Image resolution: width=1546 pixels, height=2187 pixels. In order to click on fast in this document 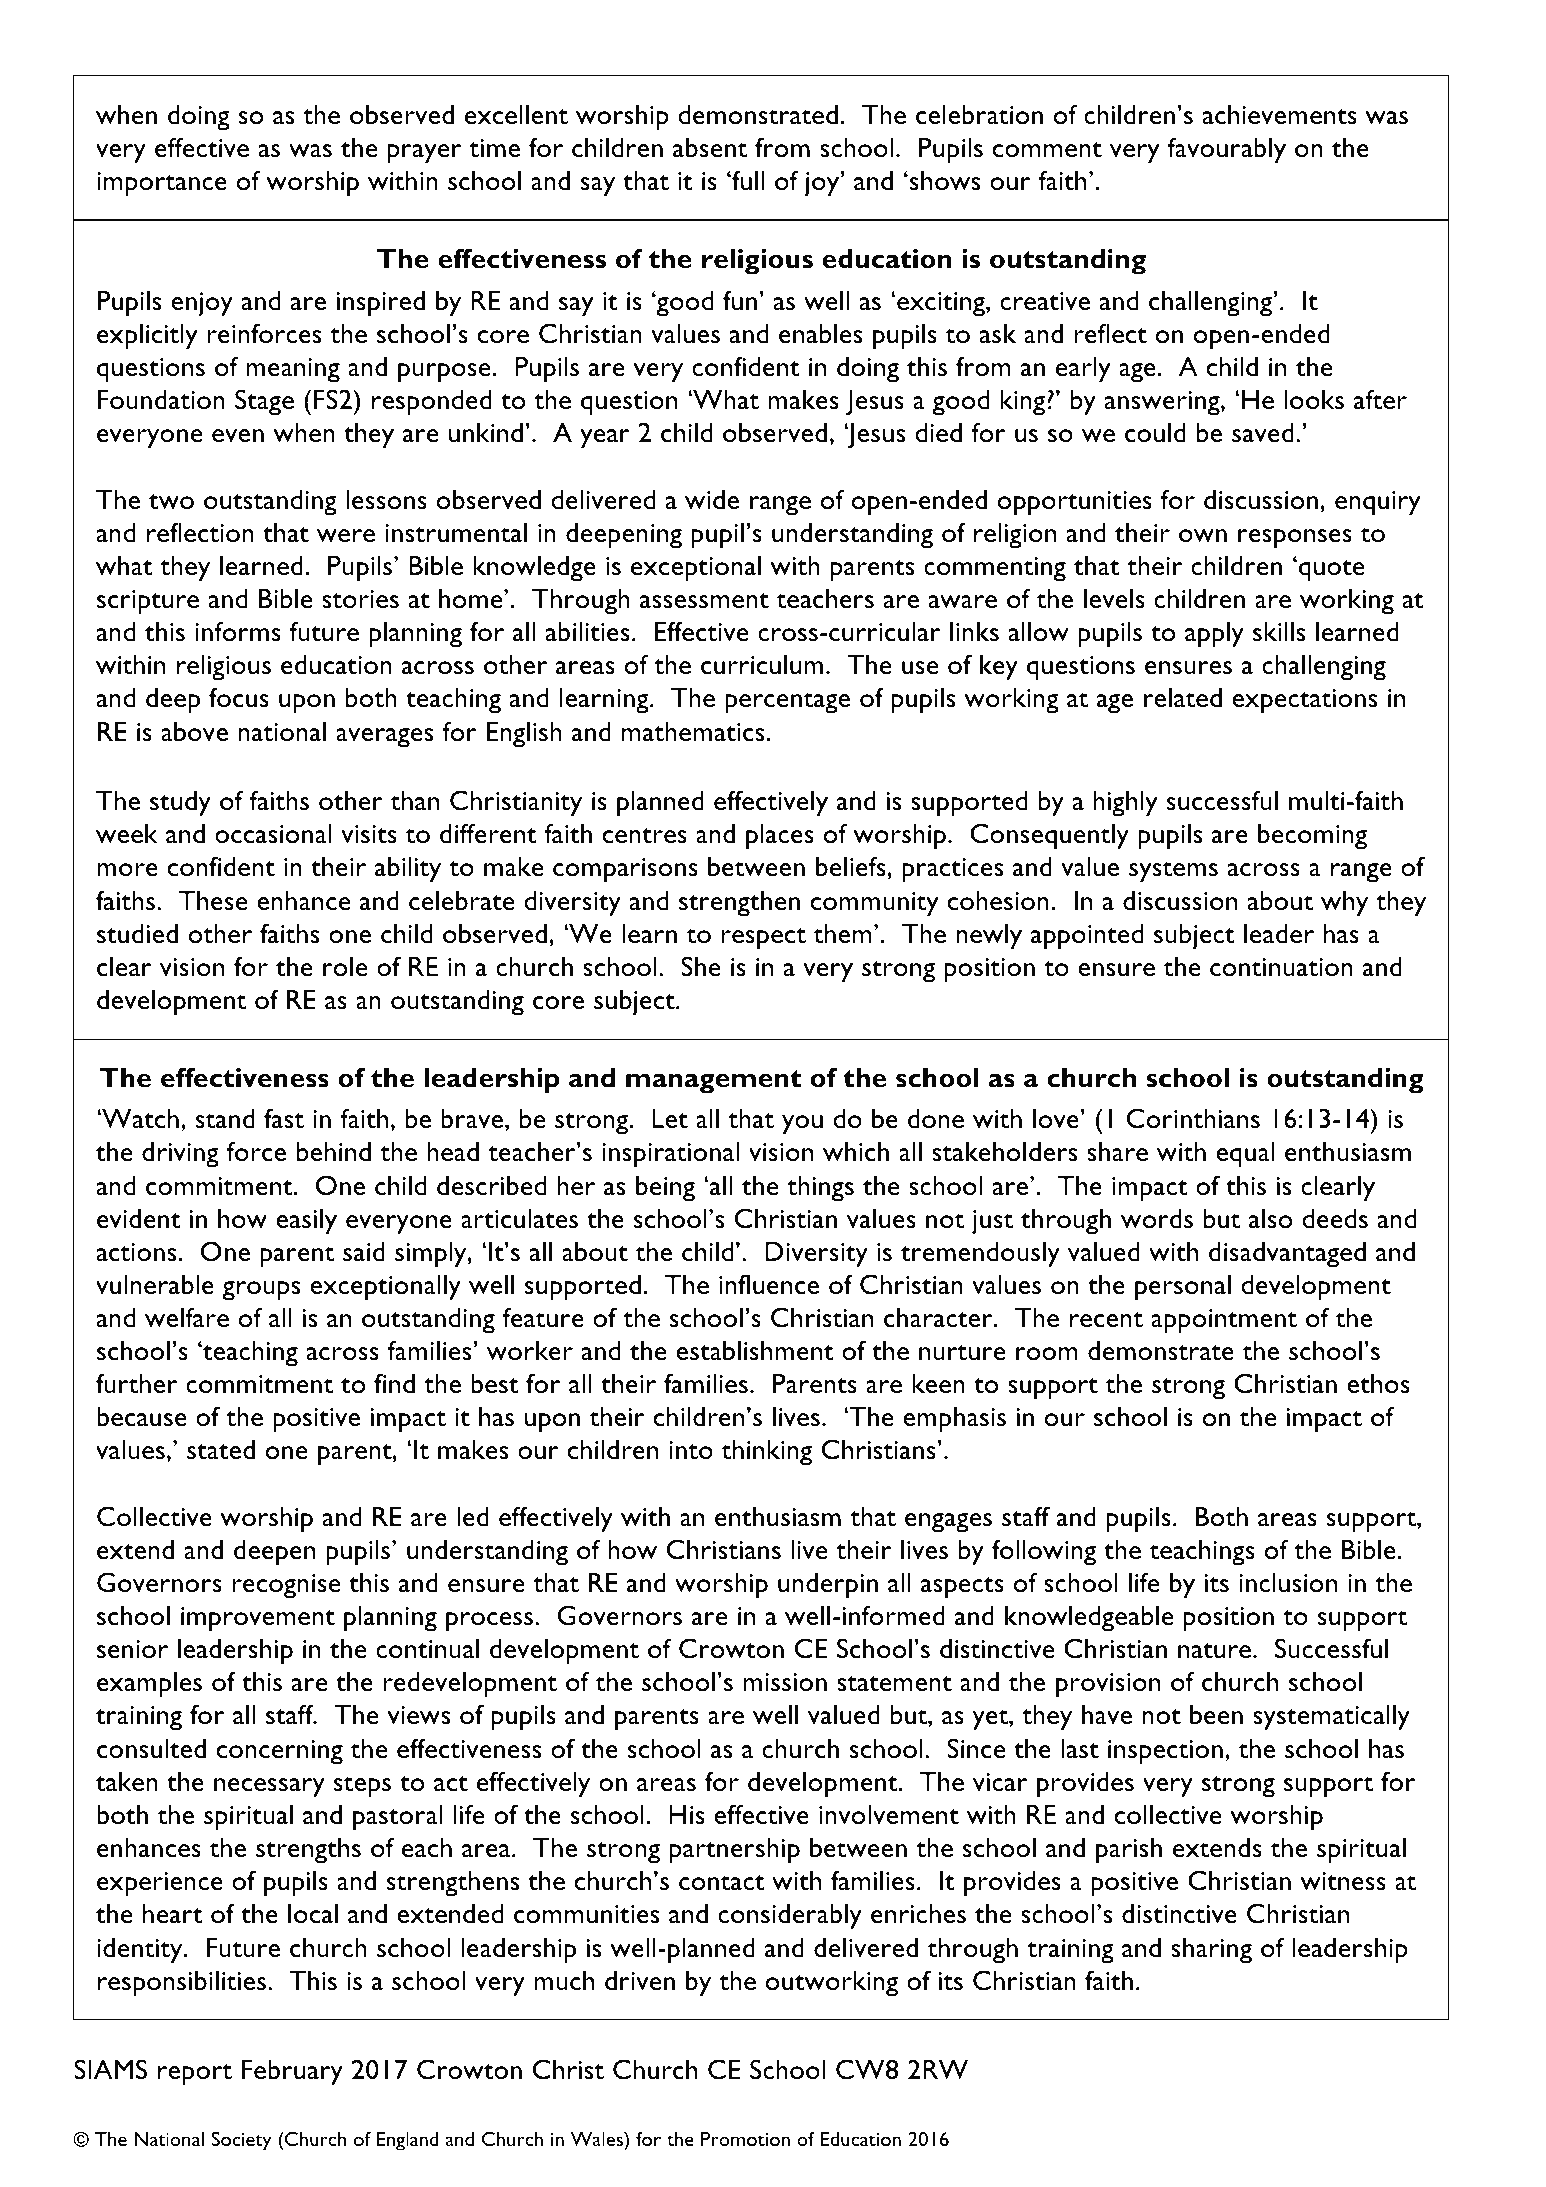, I will do `click(284, 1118)`.
